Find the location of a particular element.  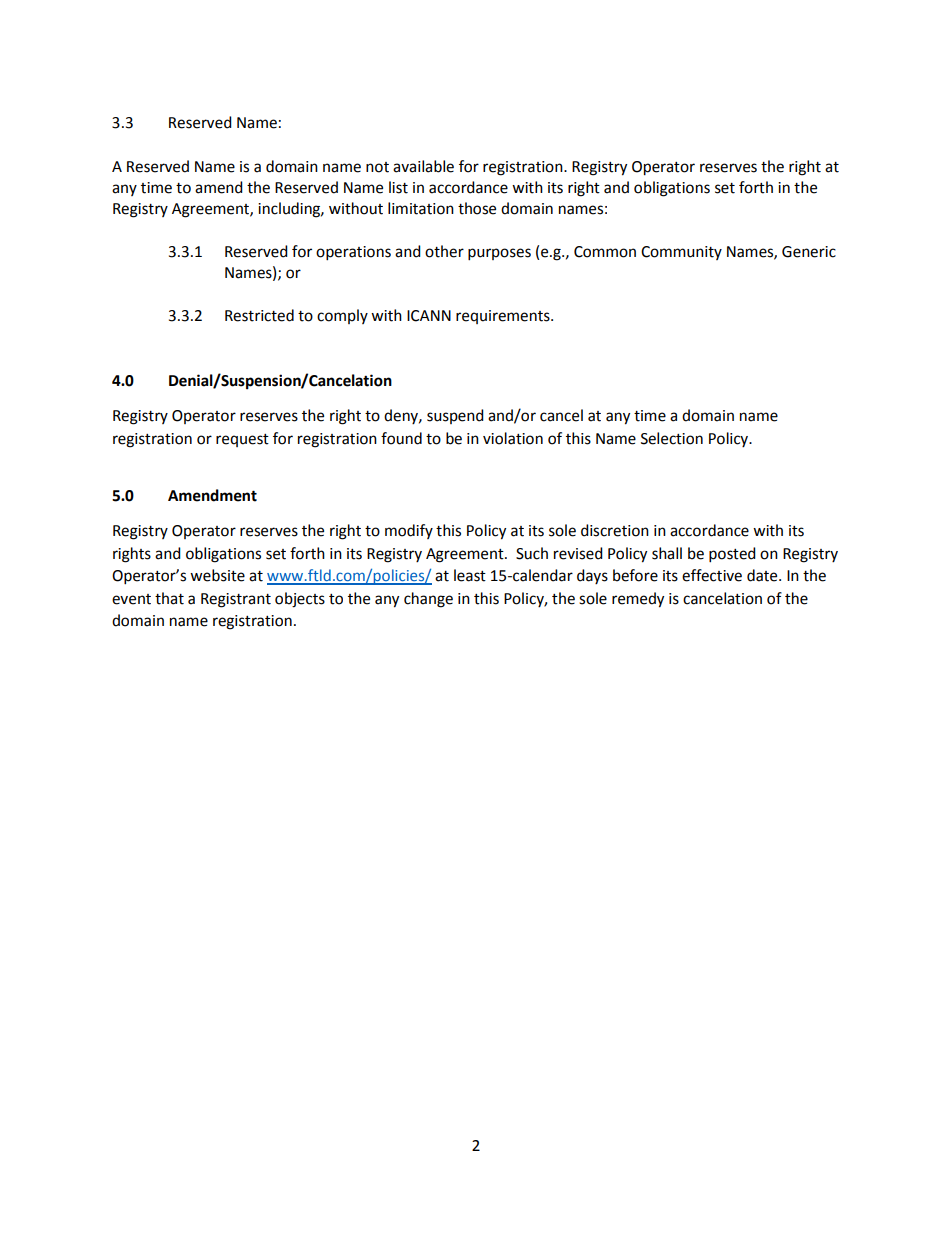

least is located at coordinates (470, 575).
